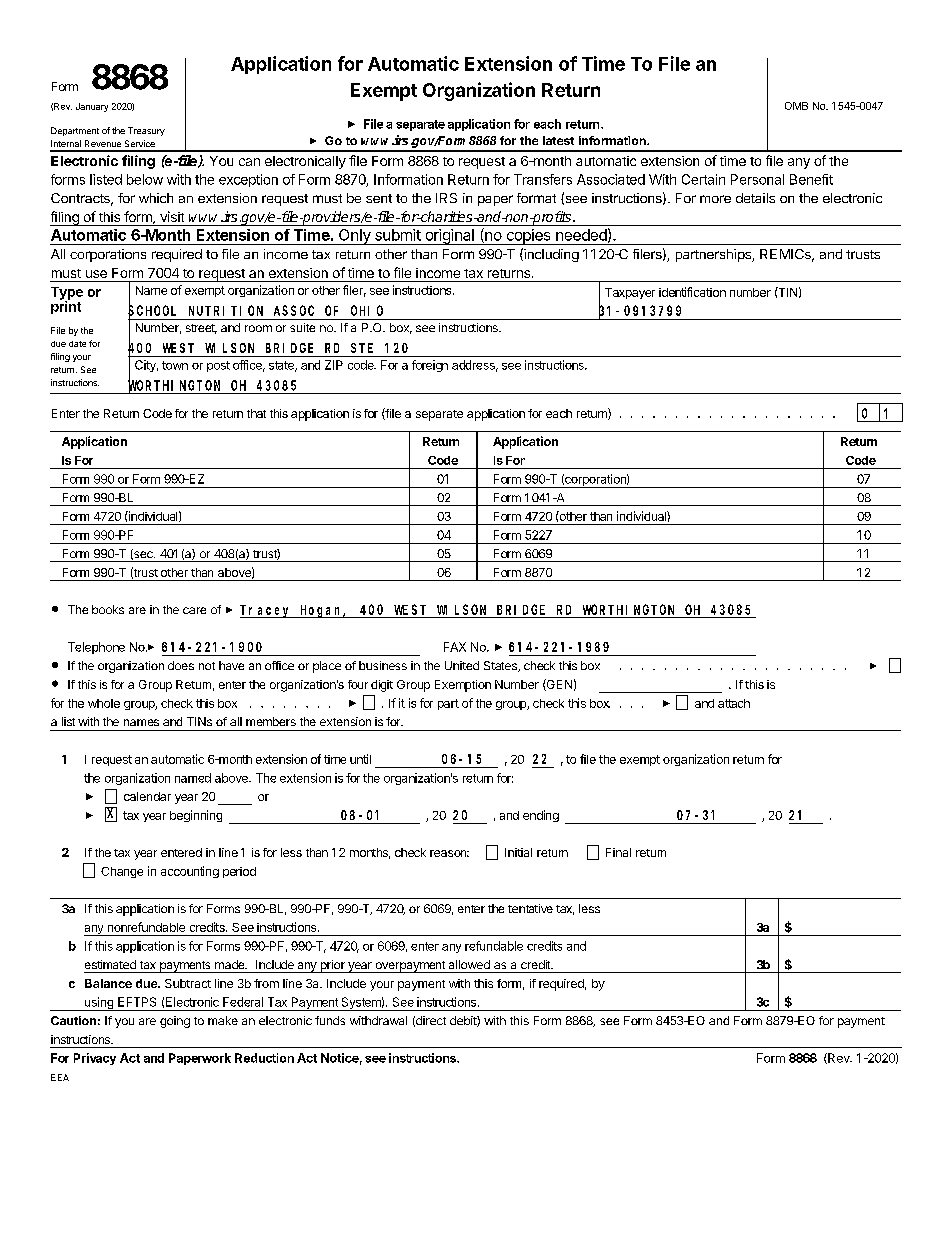 The image size is (952, 1233). What do you see at coordinates (146, 131) in the screenshot?
I see `Treasury` at bounding box center [146, 131].
